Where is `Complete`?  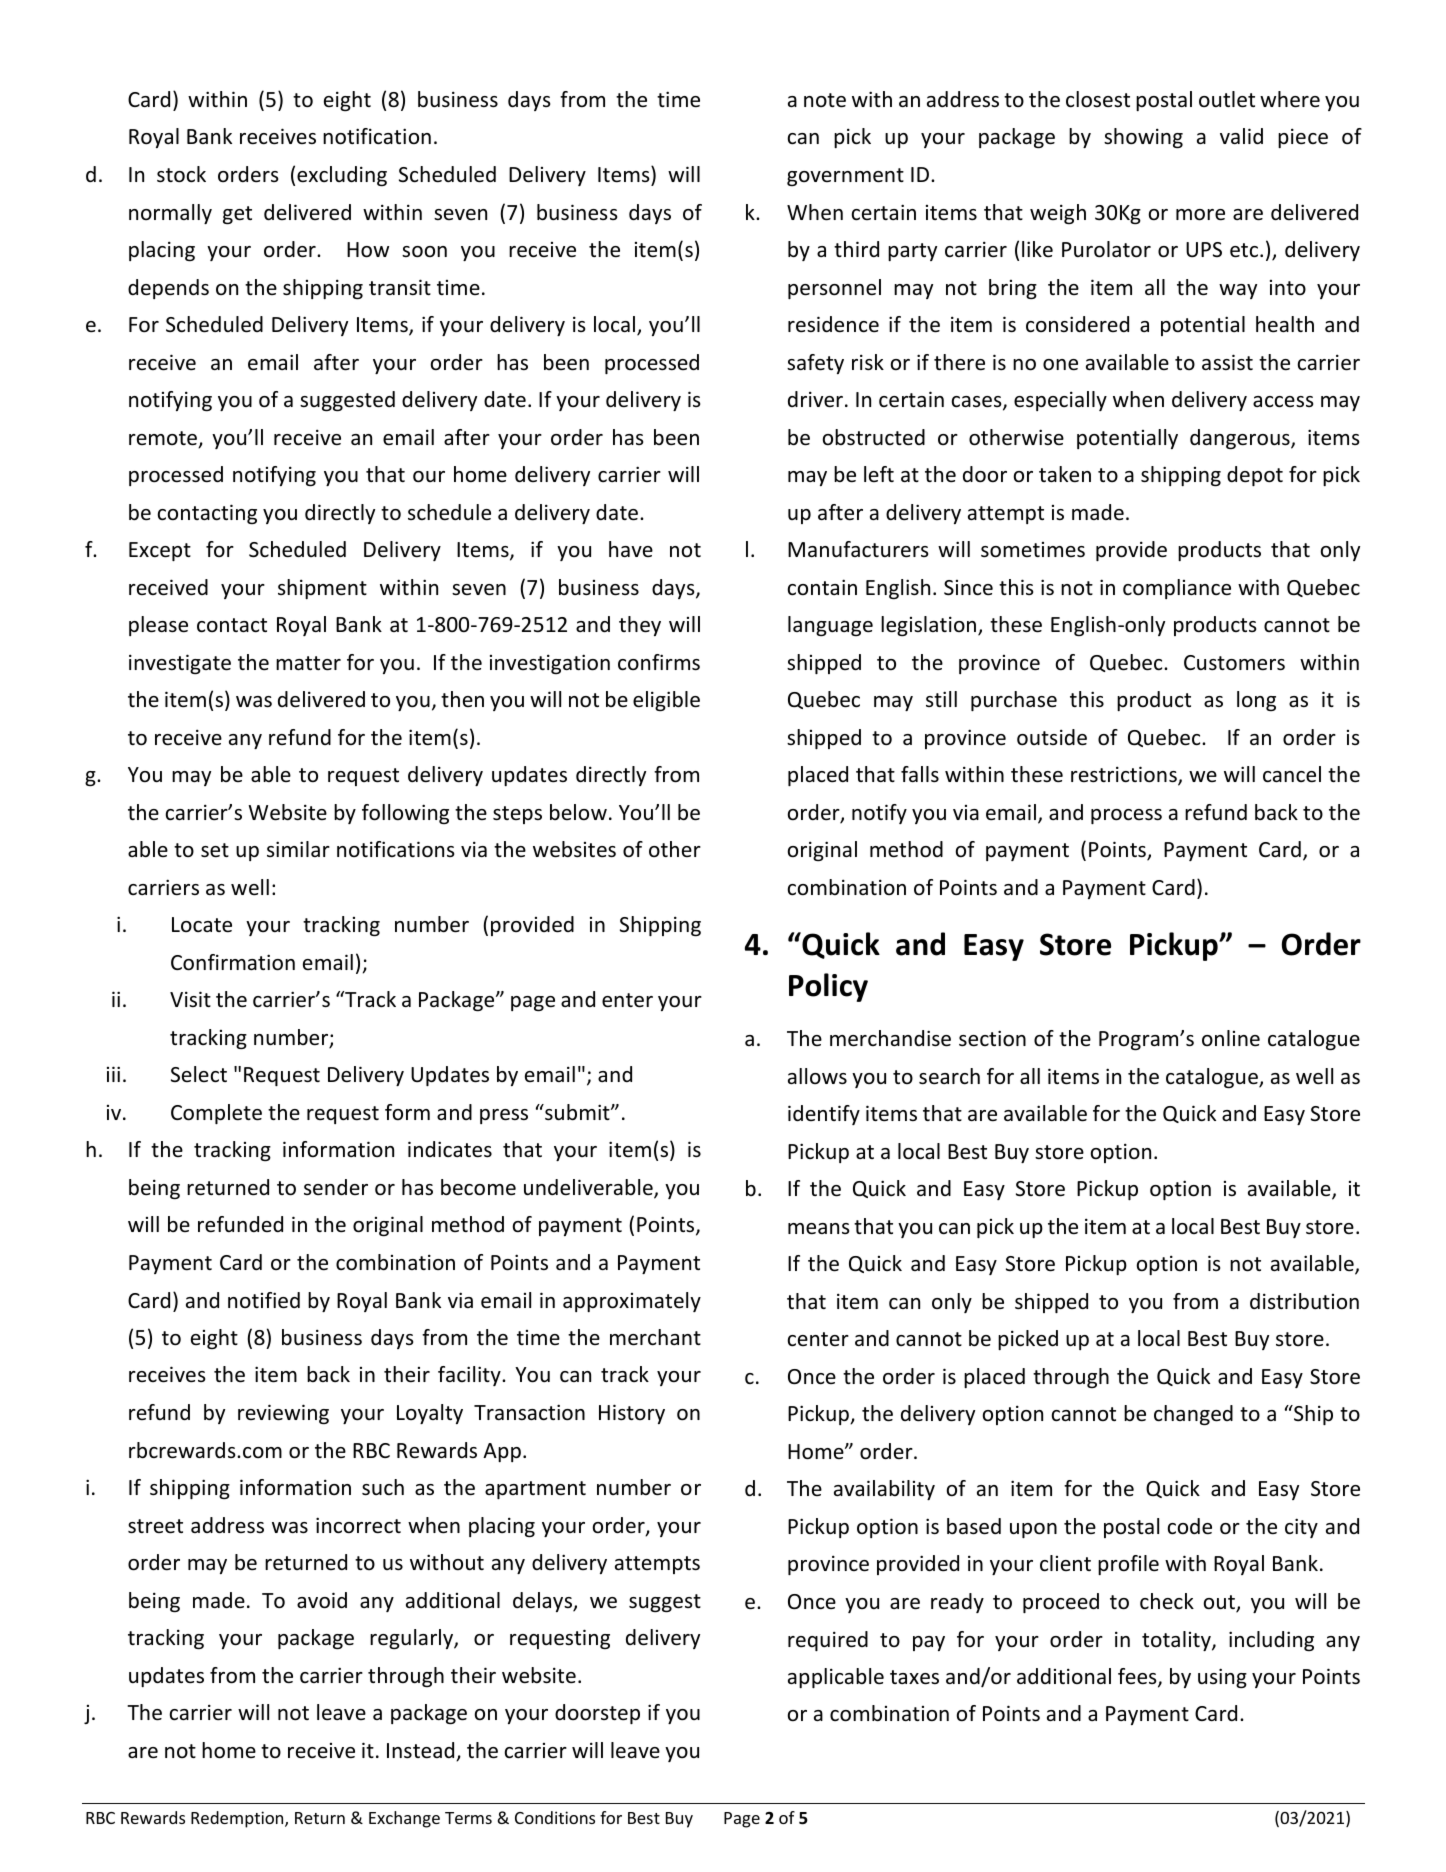 Complete is located at coordinates (216, 1114).
